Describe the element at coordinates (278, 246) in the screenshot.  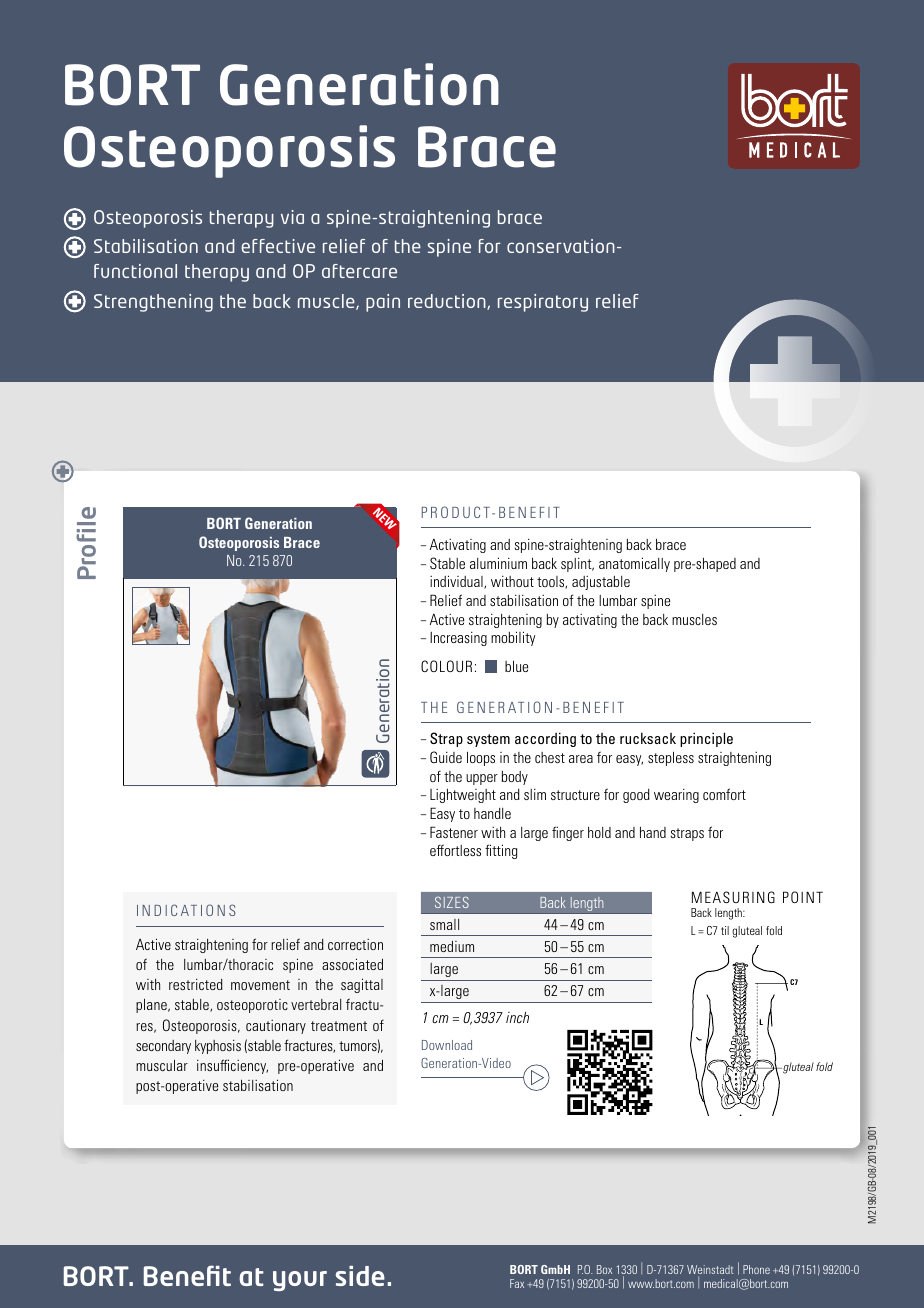
I see `effective` at that location.
